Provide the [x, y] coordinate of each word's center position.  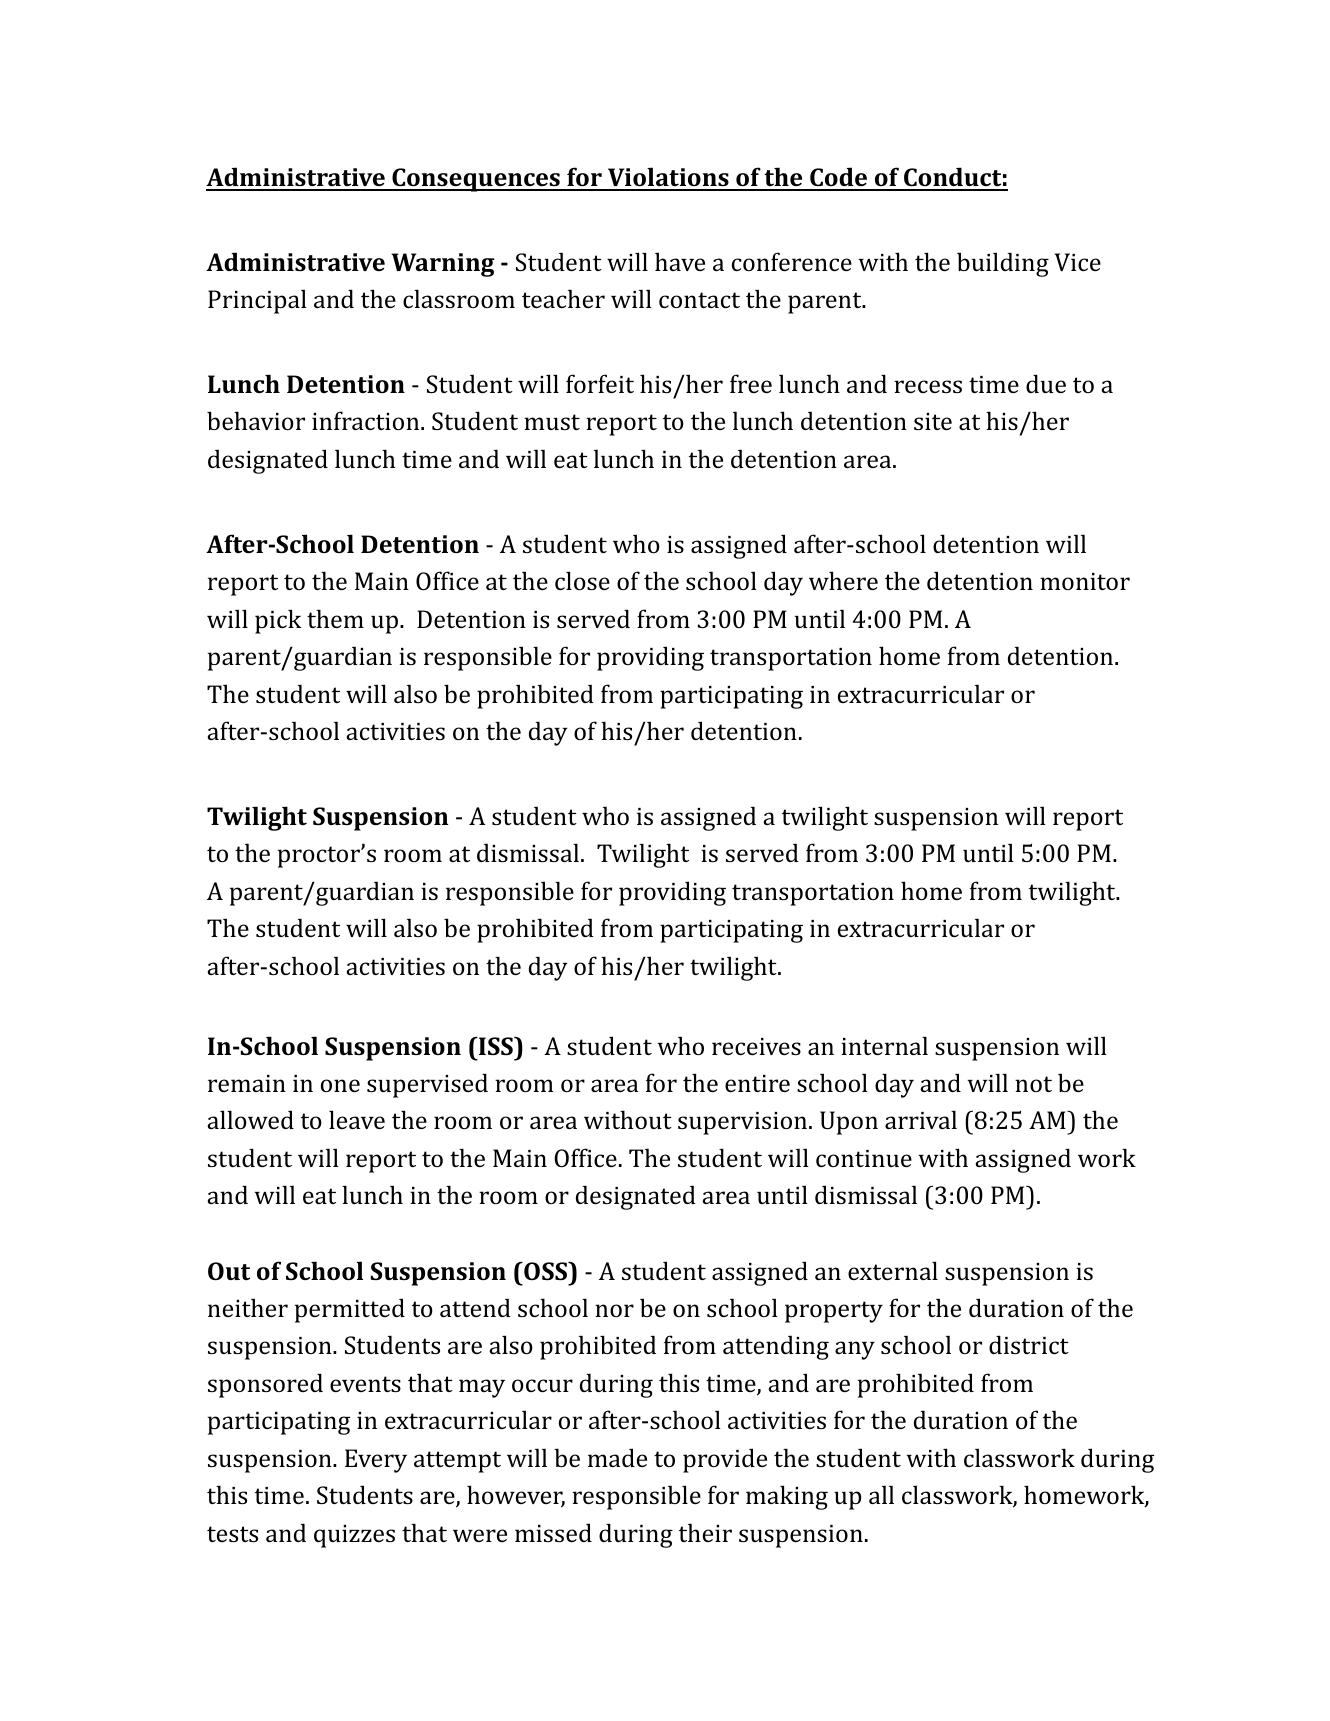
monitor [1085, 581]
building [1003, 264]
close [582, 580]
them [335, 618]
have [680, 261]
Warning [442, 265]
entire [757, 1083]
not [1033, 1084]
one [340, 1085]
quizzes [354, 1536]
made [617, 1457]
